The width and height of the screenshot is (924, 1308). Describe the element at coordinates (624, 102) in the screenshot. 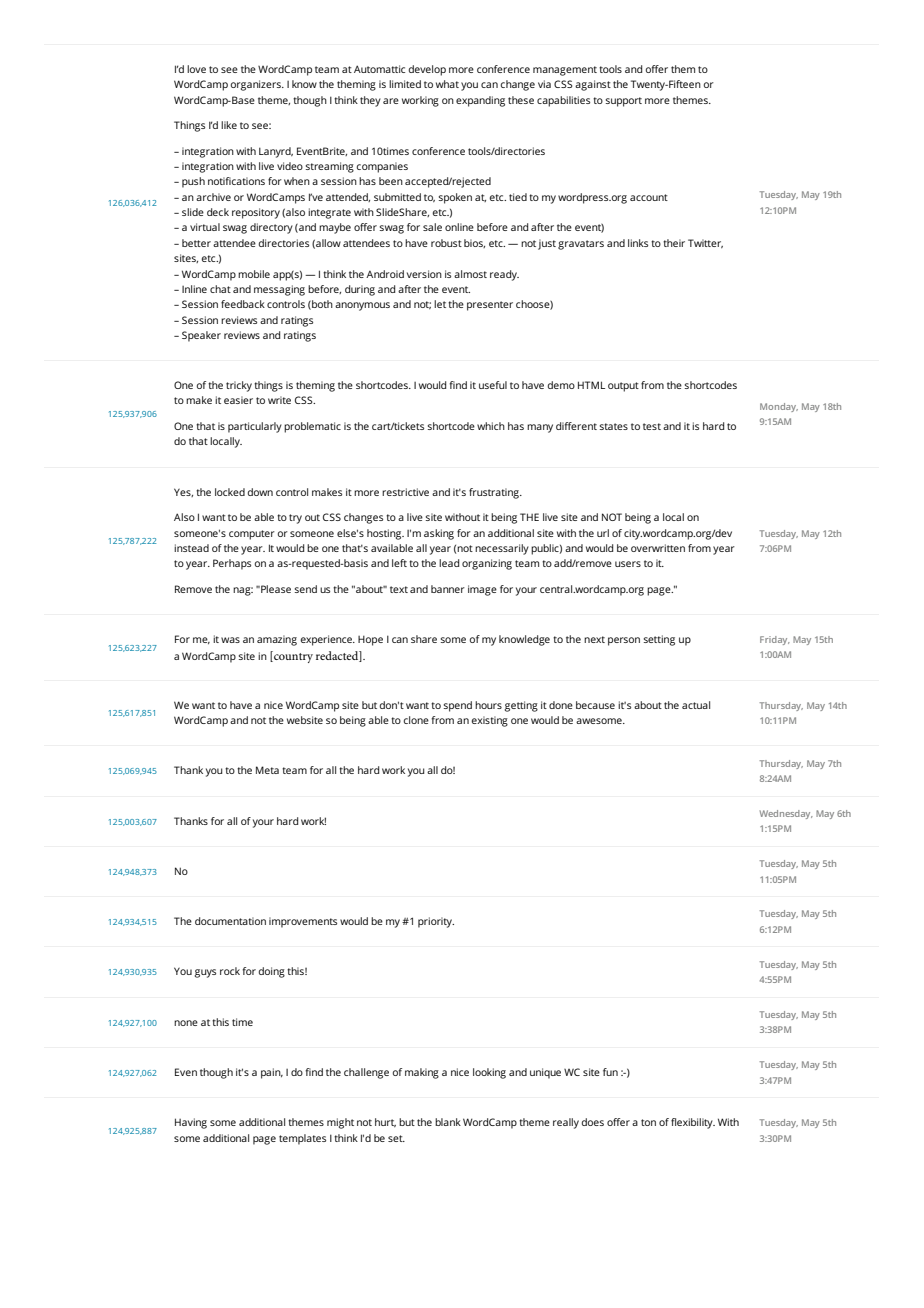

I see `support` at that location.
